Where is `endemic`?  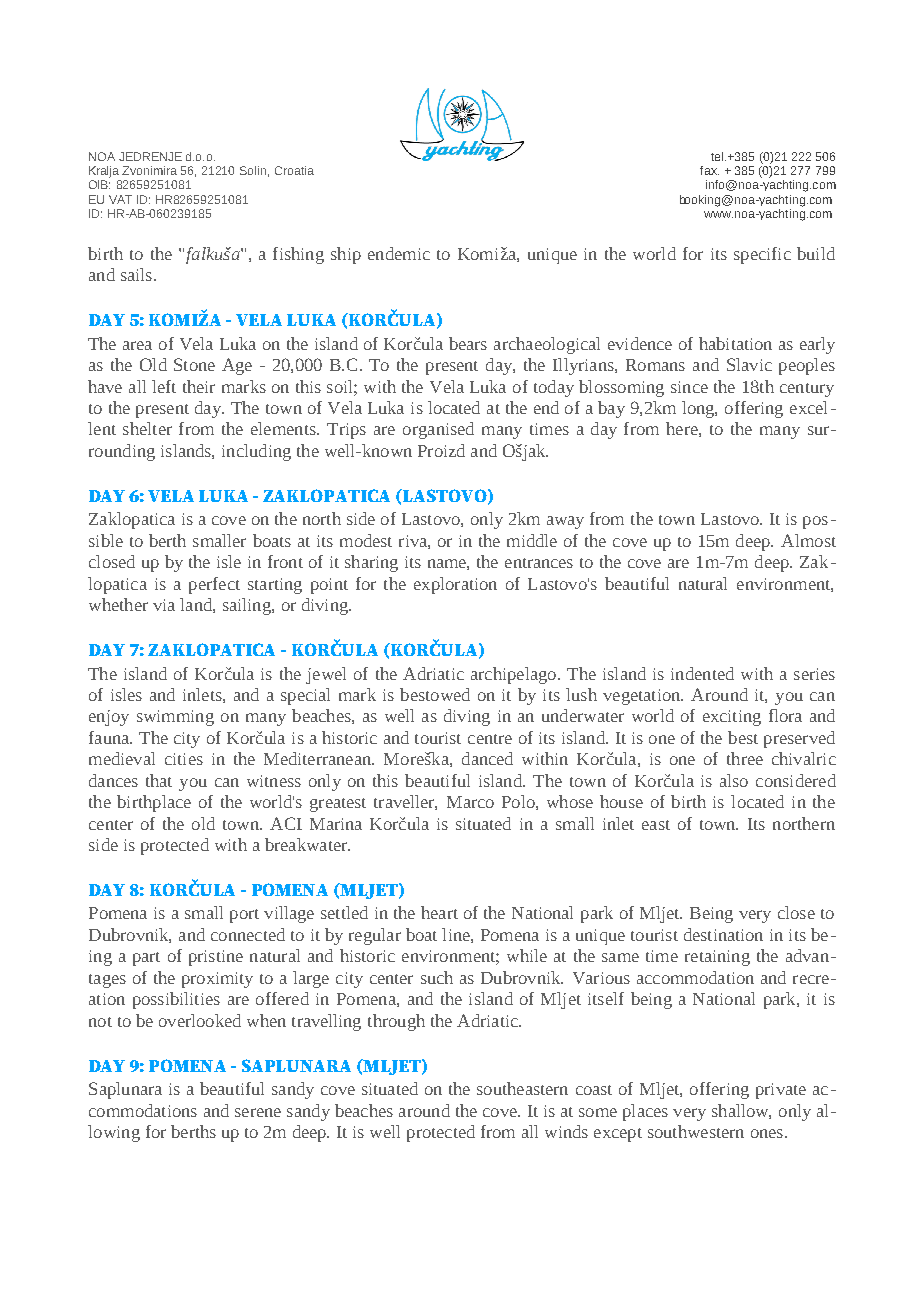 endemic is located at coordinates (399, 253).
